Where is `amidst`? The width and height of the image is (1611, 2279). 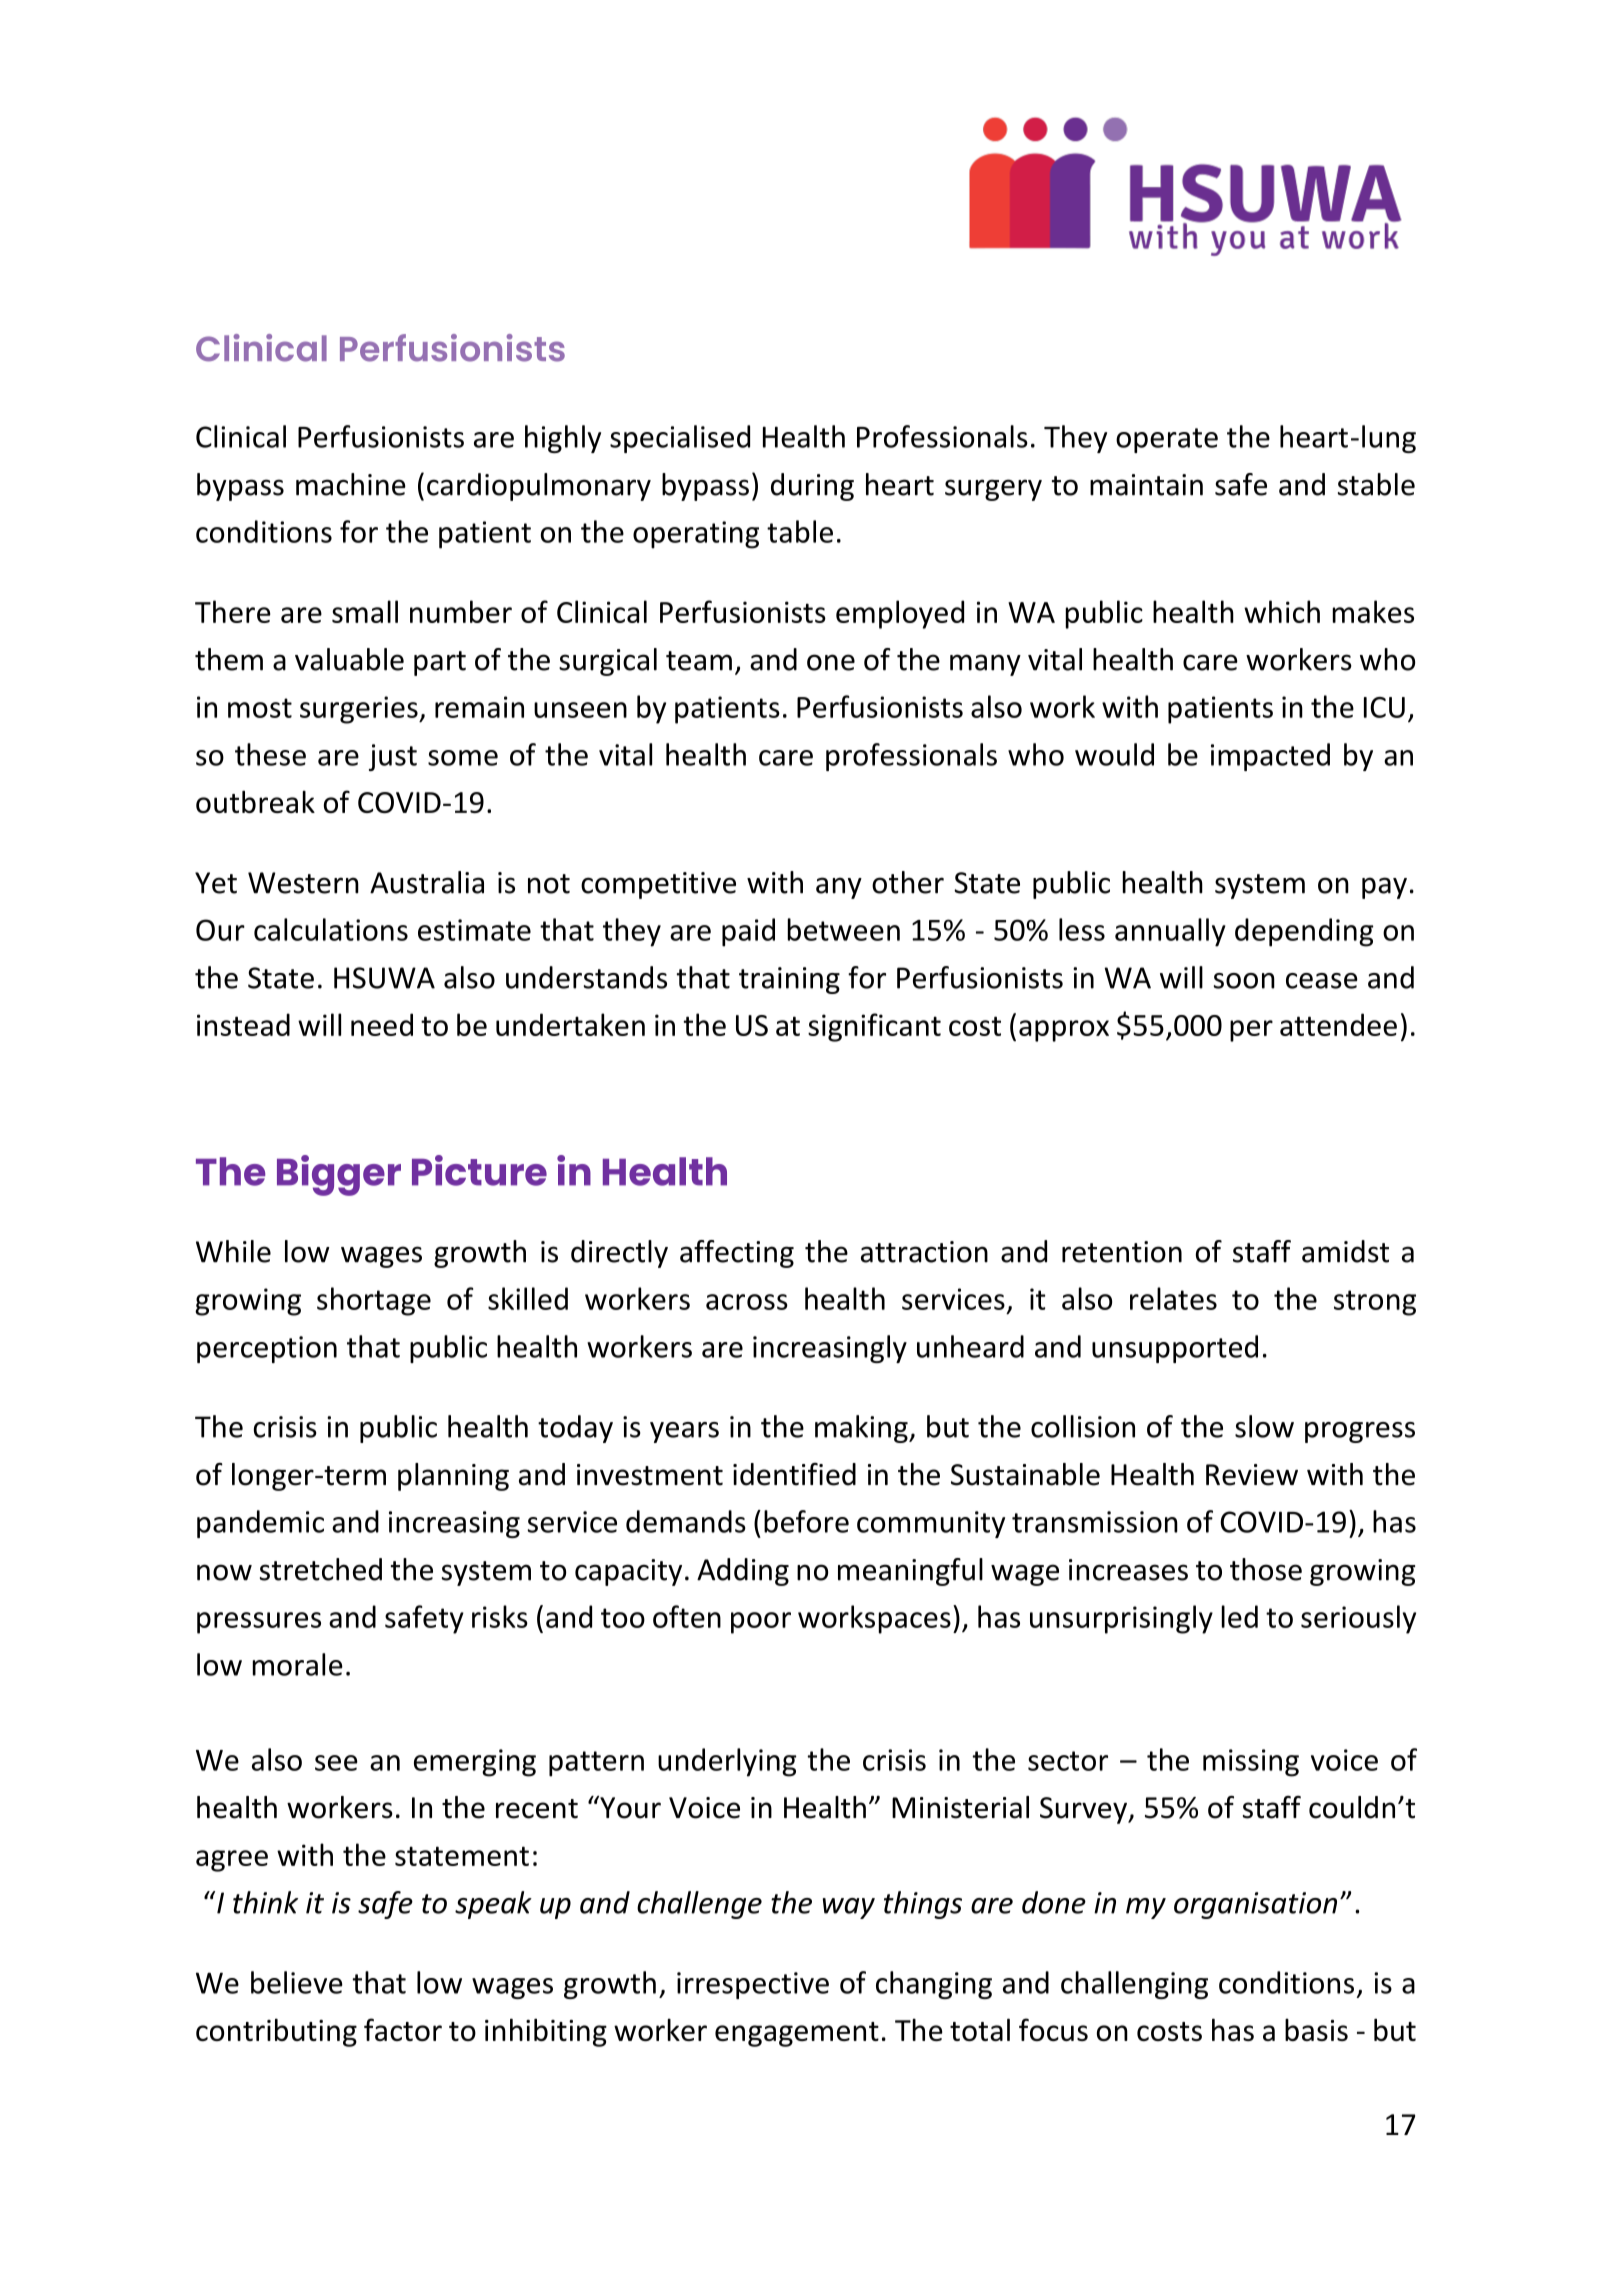
amidst is located at coordinates (1345, 1251).
